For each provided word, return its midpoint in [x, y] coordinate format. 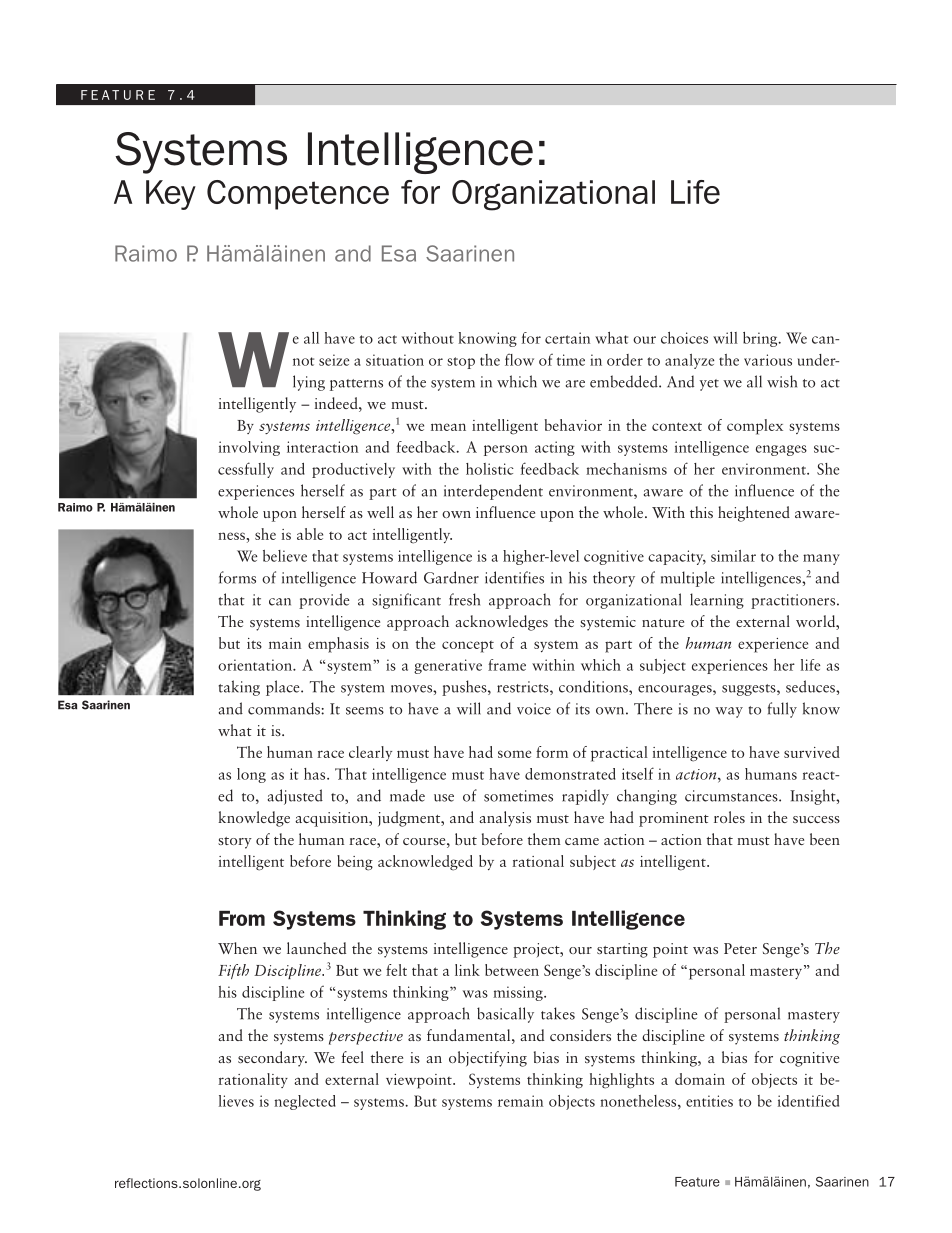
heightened [754, 514]
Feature [697, 1182]
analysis [505, 819]
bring [761, 339]
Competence [298, 195]
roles [729, 817]
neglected [305, 1102]
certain [567, 338]
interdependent [493, 492]
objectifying [488, 1059]
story [235, 843]
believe [285, 556]
